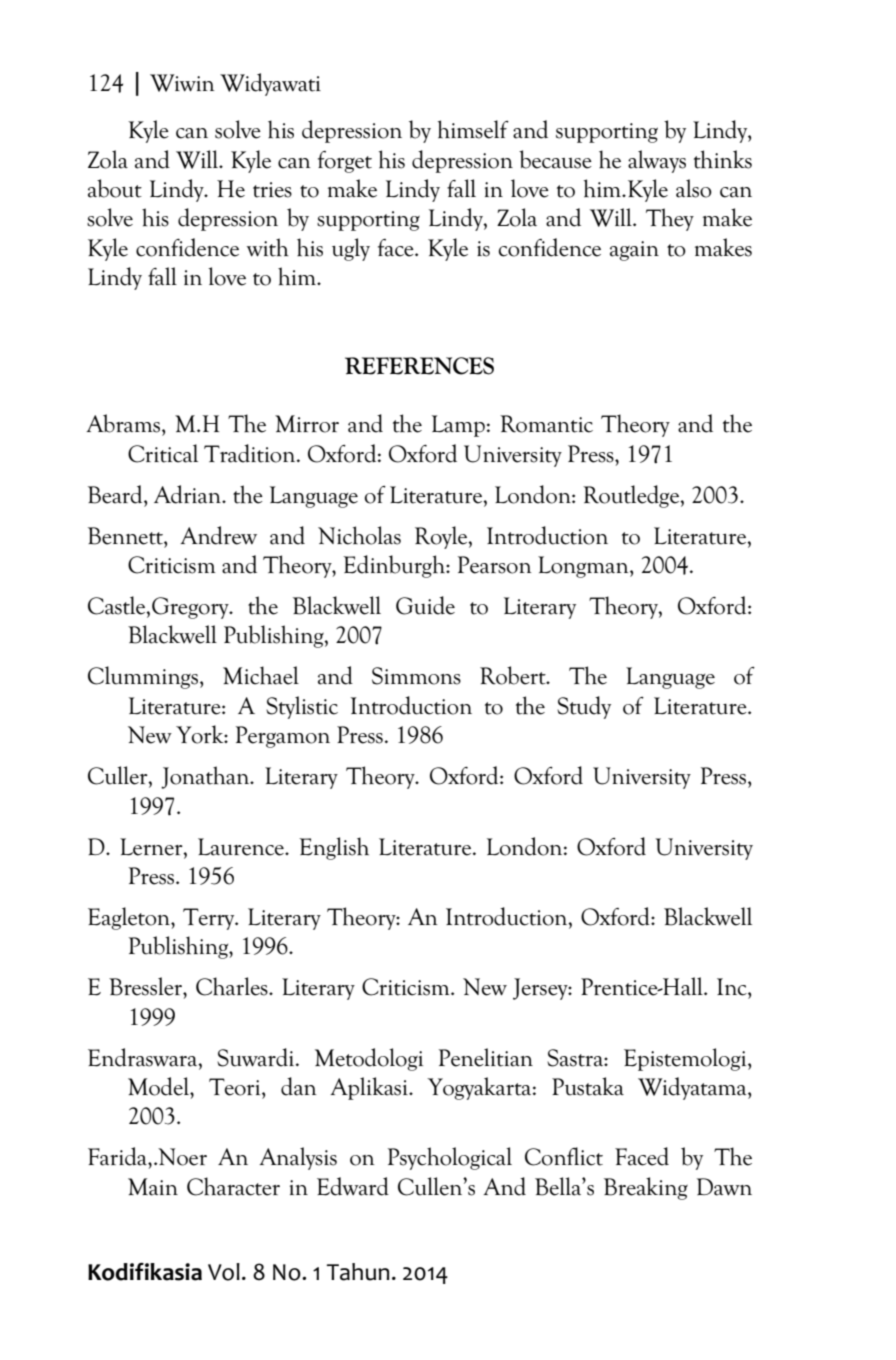 The width and height of the image is (896, 1360). Describe the element at coordinates (546, 424) in the image. I see `Romantic` at that location.
